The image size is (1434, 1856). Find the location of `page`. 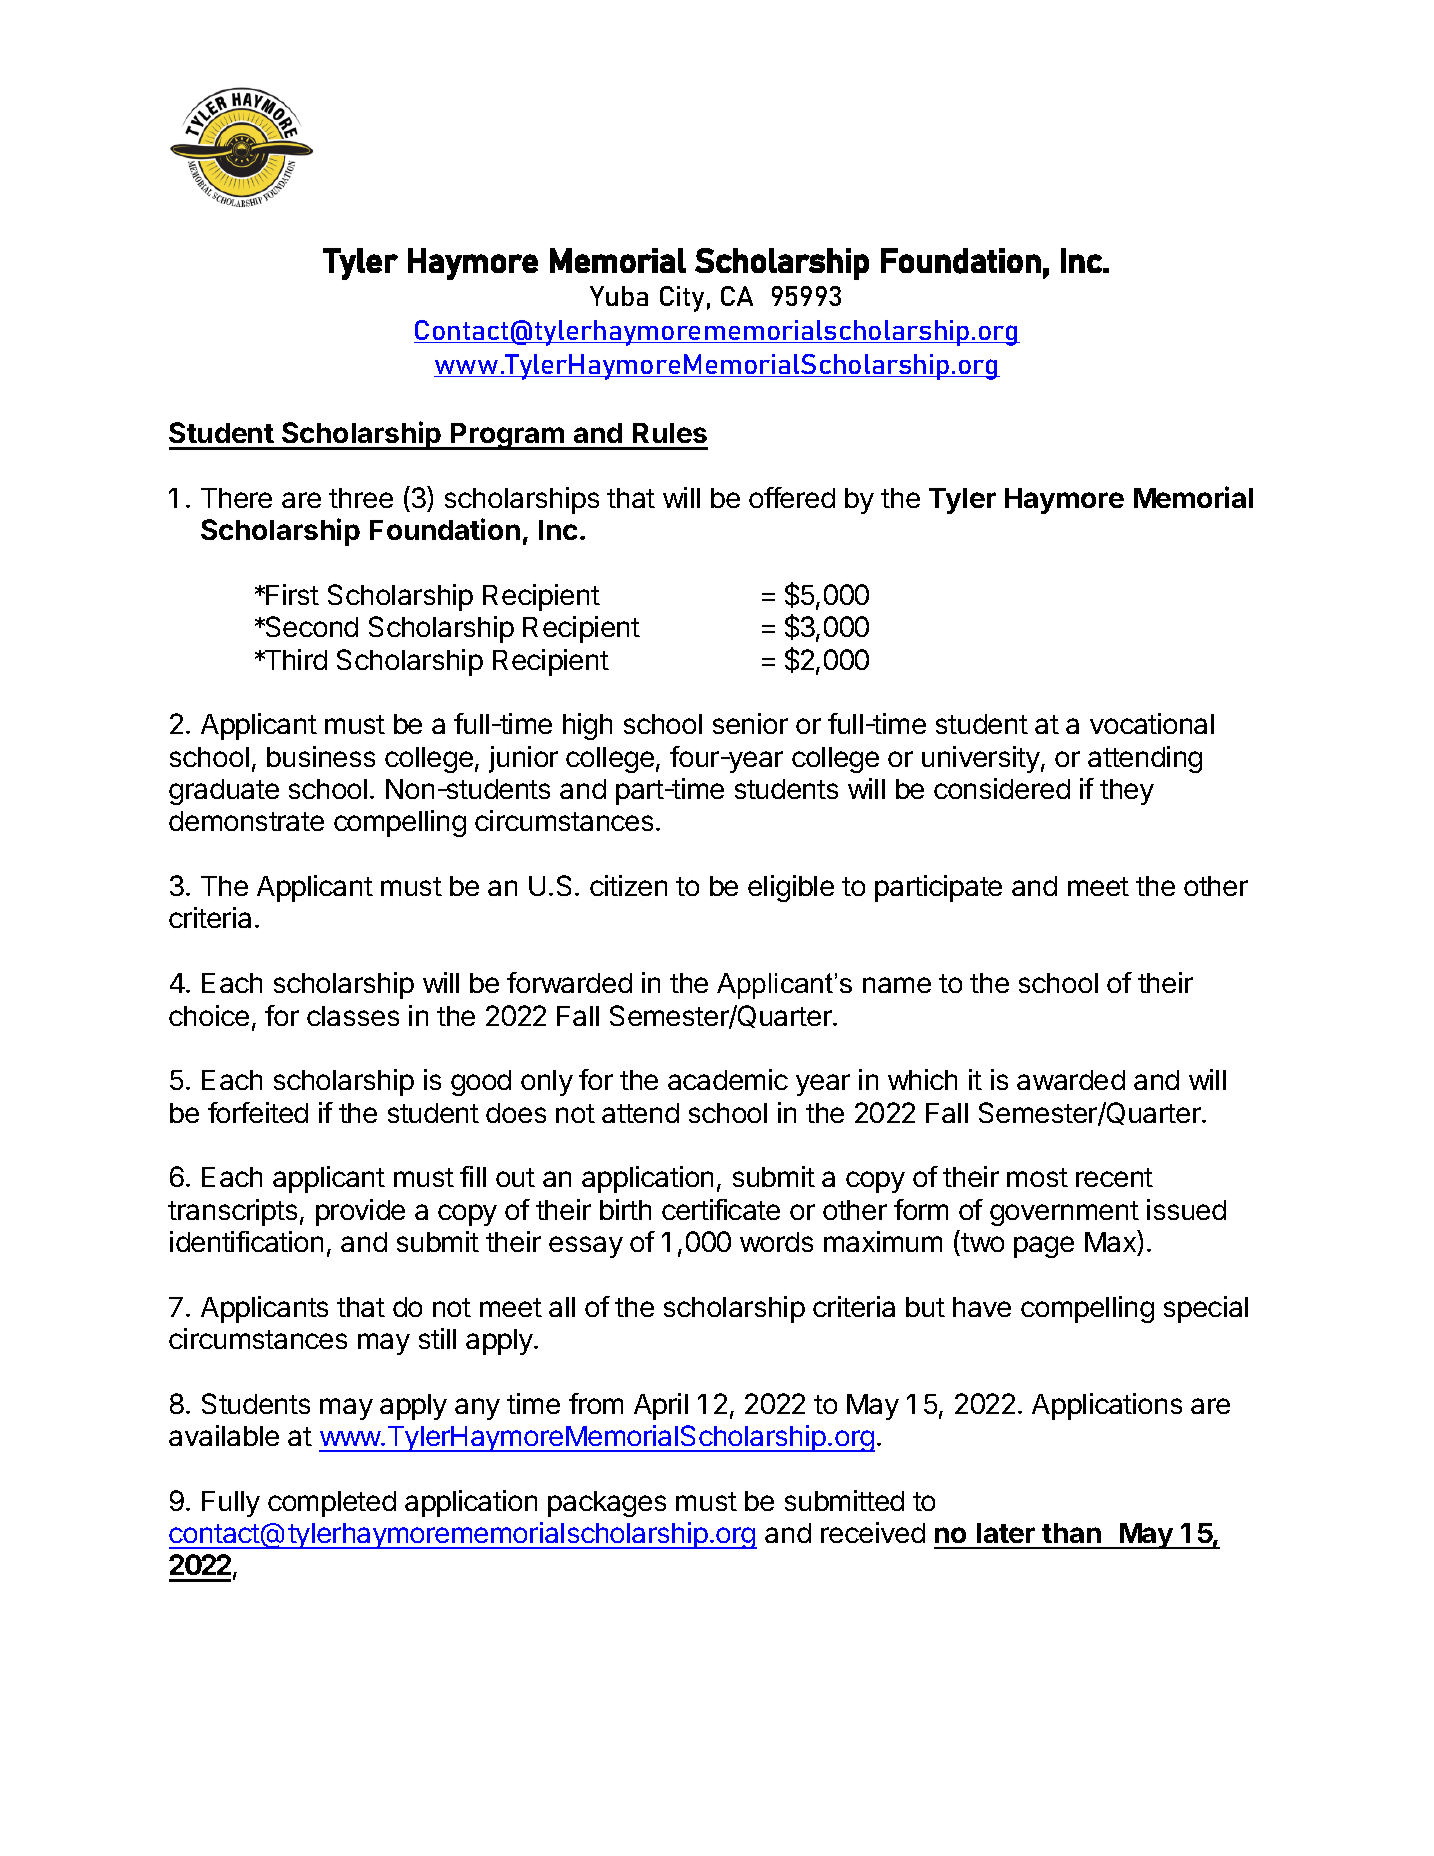

page is located at coordinates (1044, 1247).
